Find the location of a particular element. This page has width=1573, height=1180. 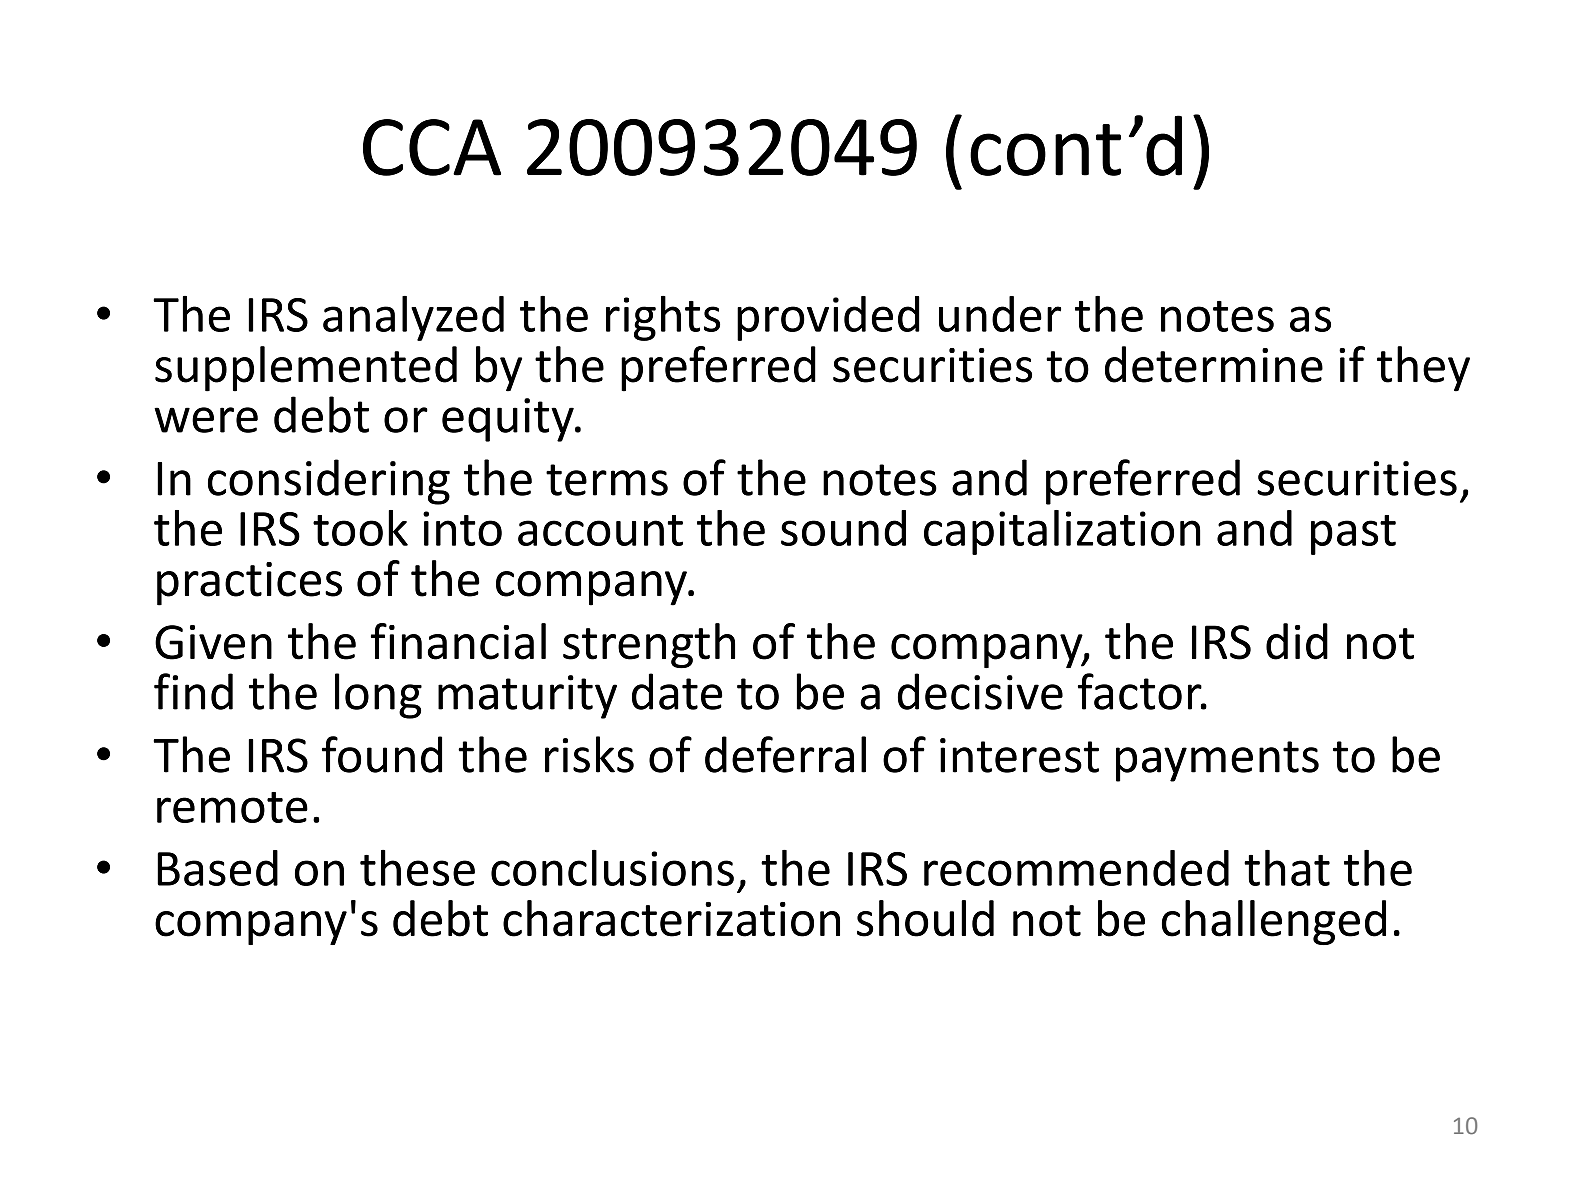

challenged is located at coordinates (1274, 922).
